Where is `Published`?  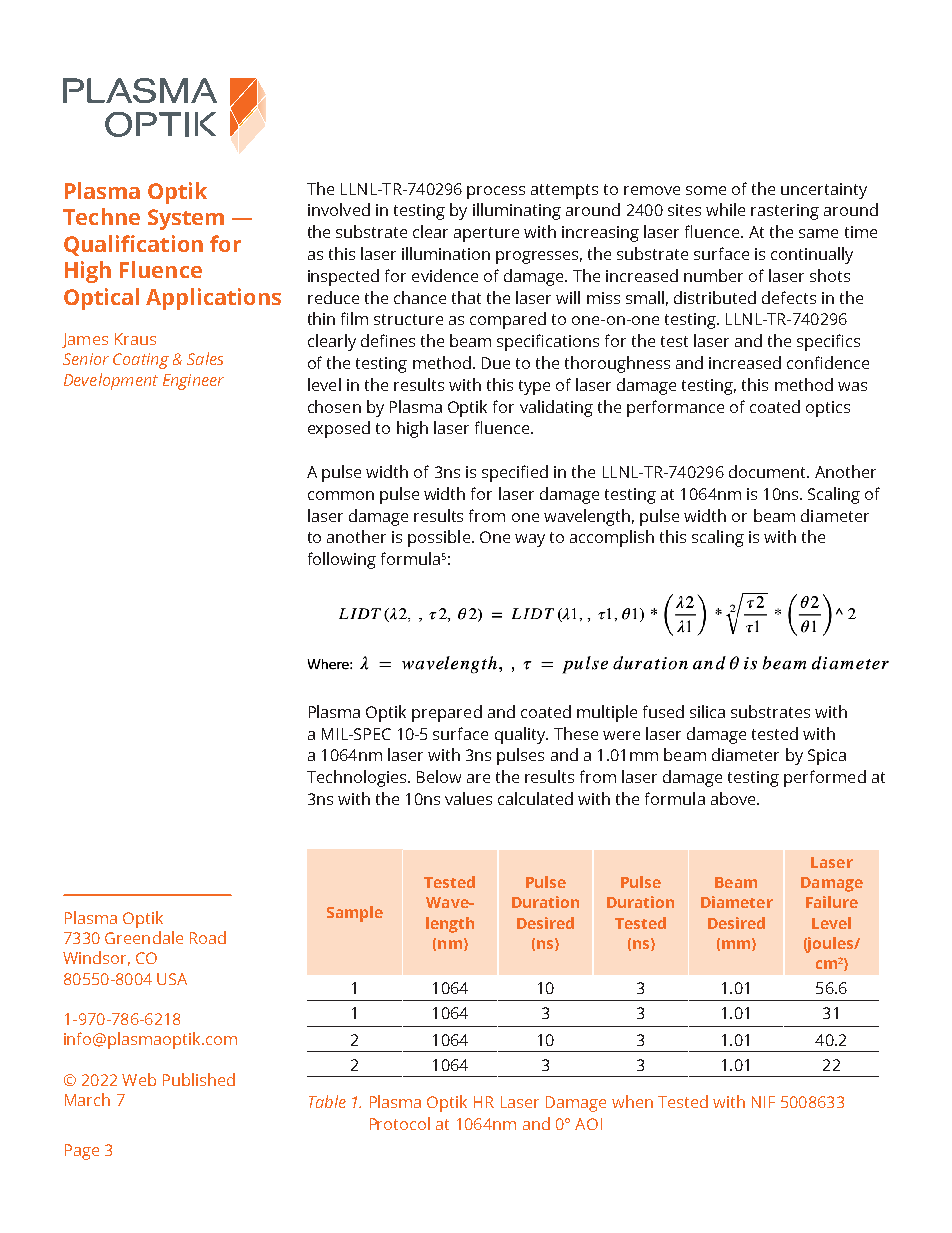 Published is located at coordinates (199, 1079).
